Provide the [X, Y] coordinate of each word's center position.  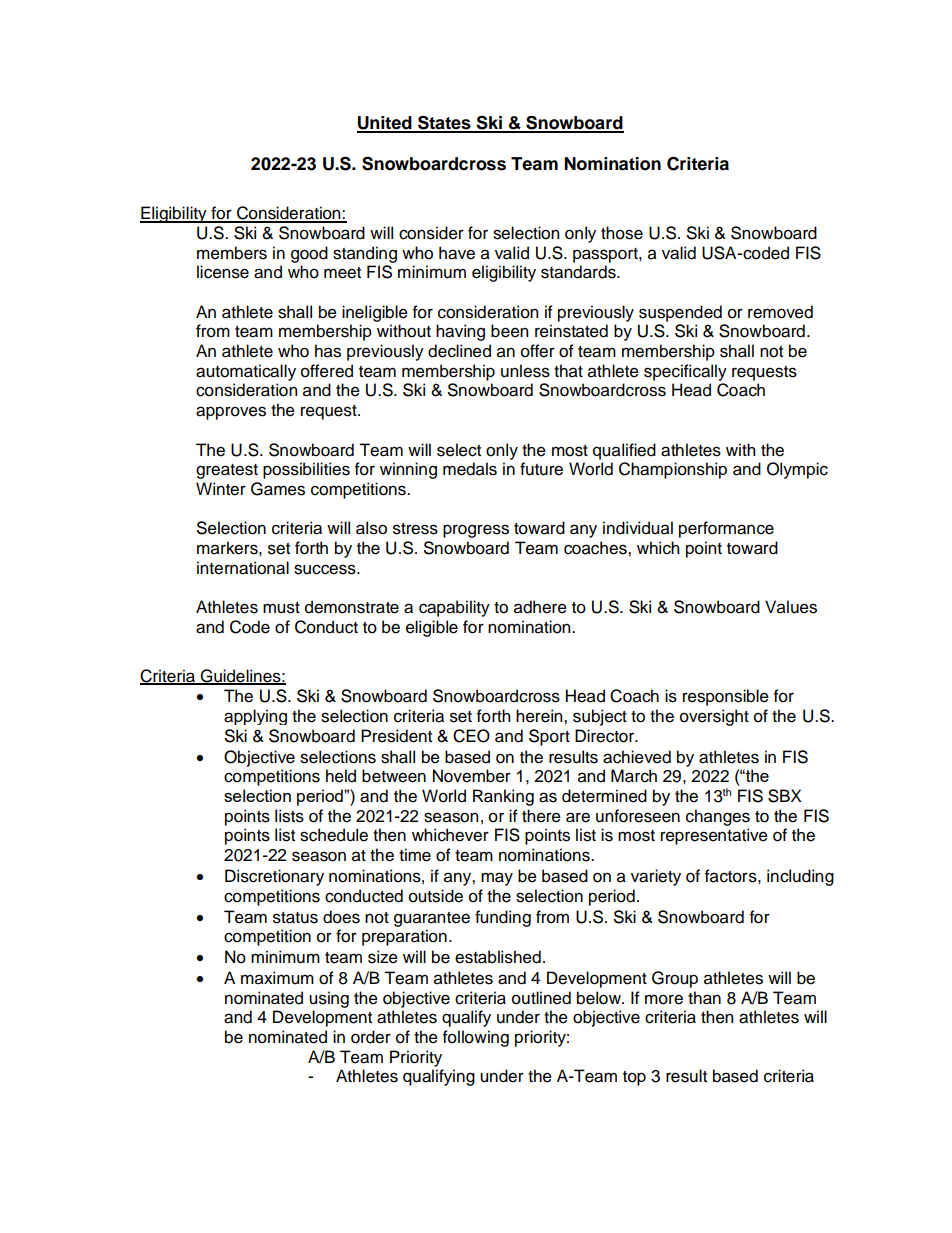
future [541, 469]
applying [255, 717]
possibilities [306, 470]
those [622, 233]
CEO [471, 736]
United [385, 124]
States [444, 124]
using [329, 999]
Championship [673, 470]
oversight [714, 717]
